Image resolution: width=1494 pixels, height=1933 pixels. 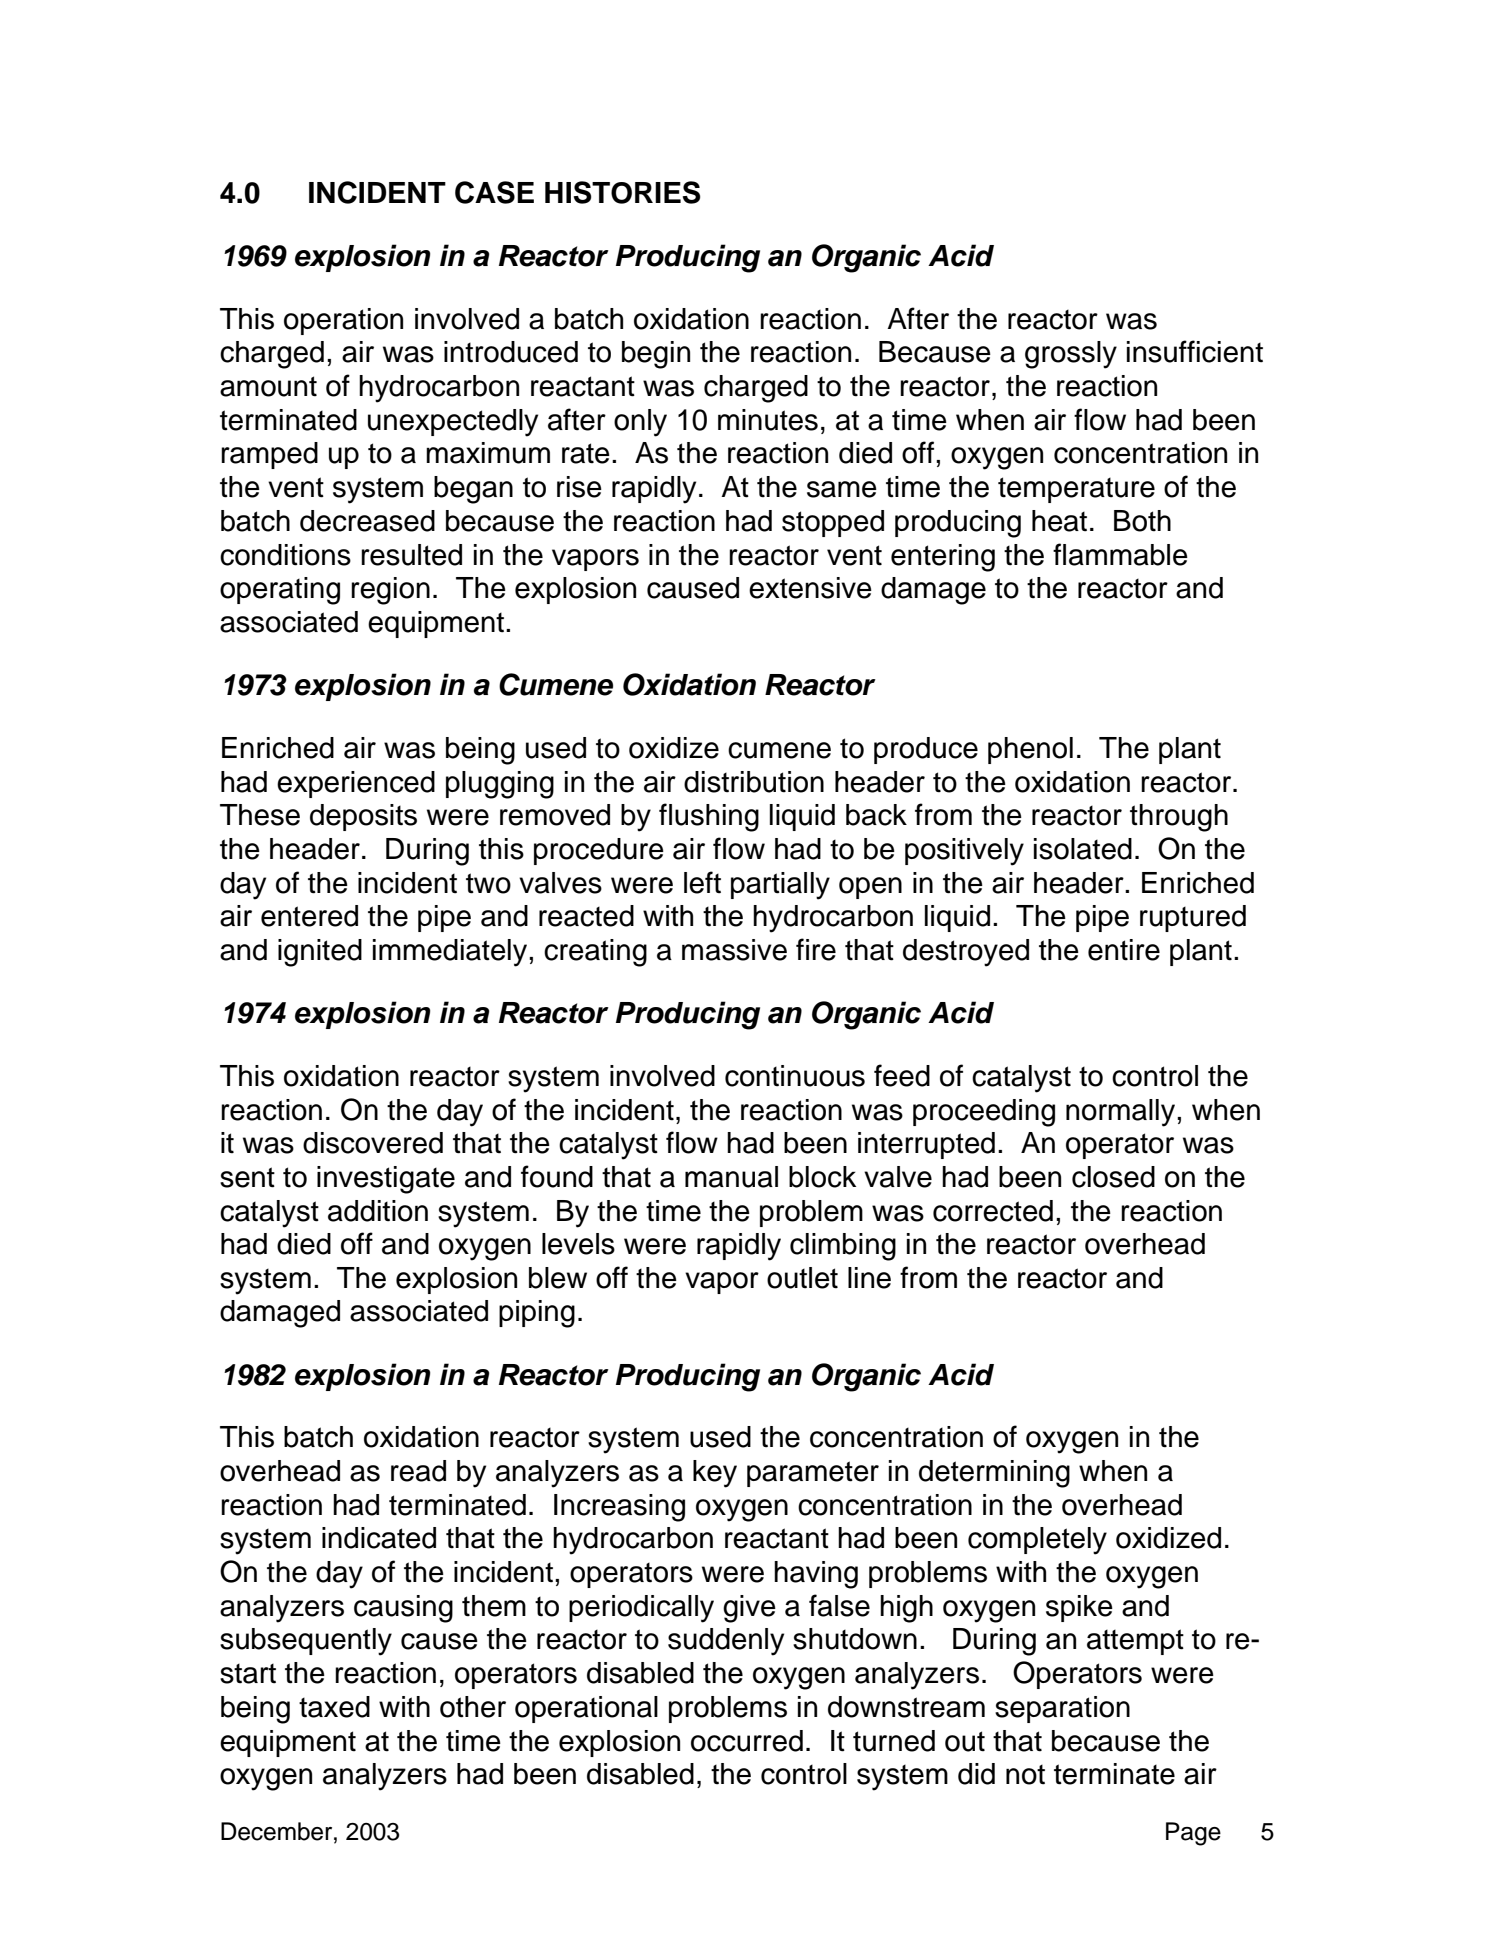 I want to click on ignited, so click(x=320, y=953).
